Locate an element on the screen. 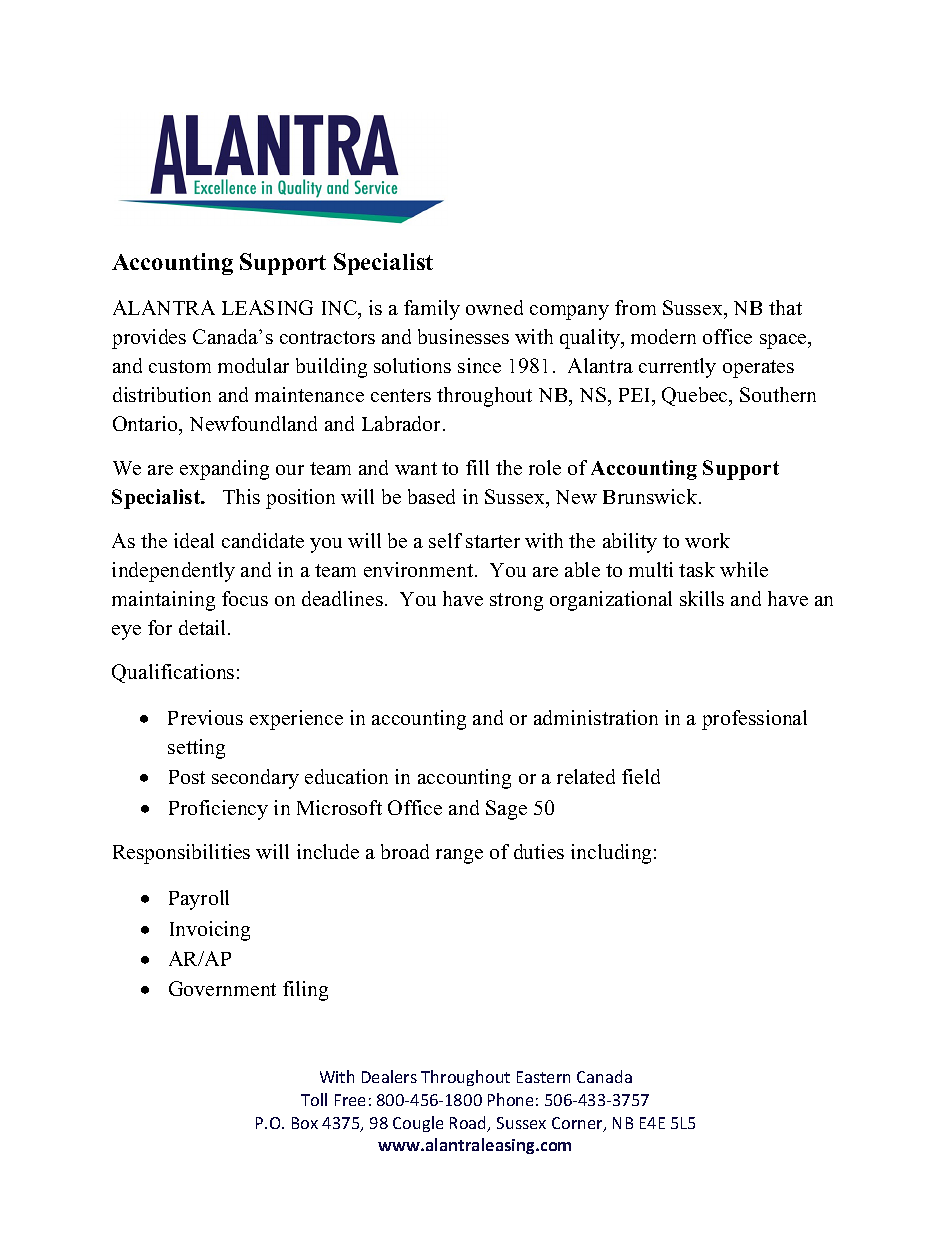  duties is located at coordinates (539, 851).
